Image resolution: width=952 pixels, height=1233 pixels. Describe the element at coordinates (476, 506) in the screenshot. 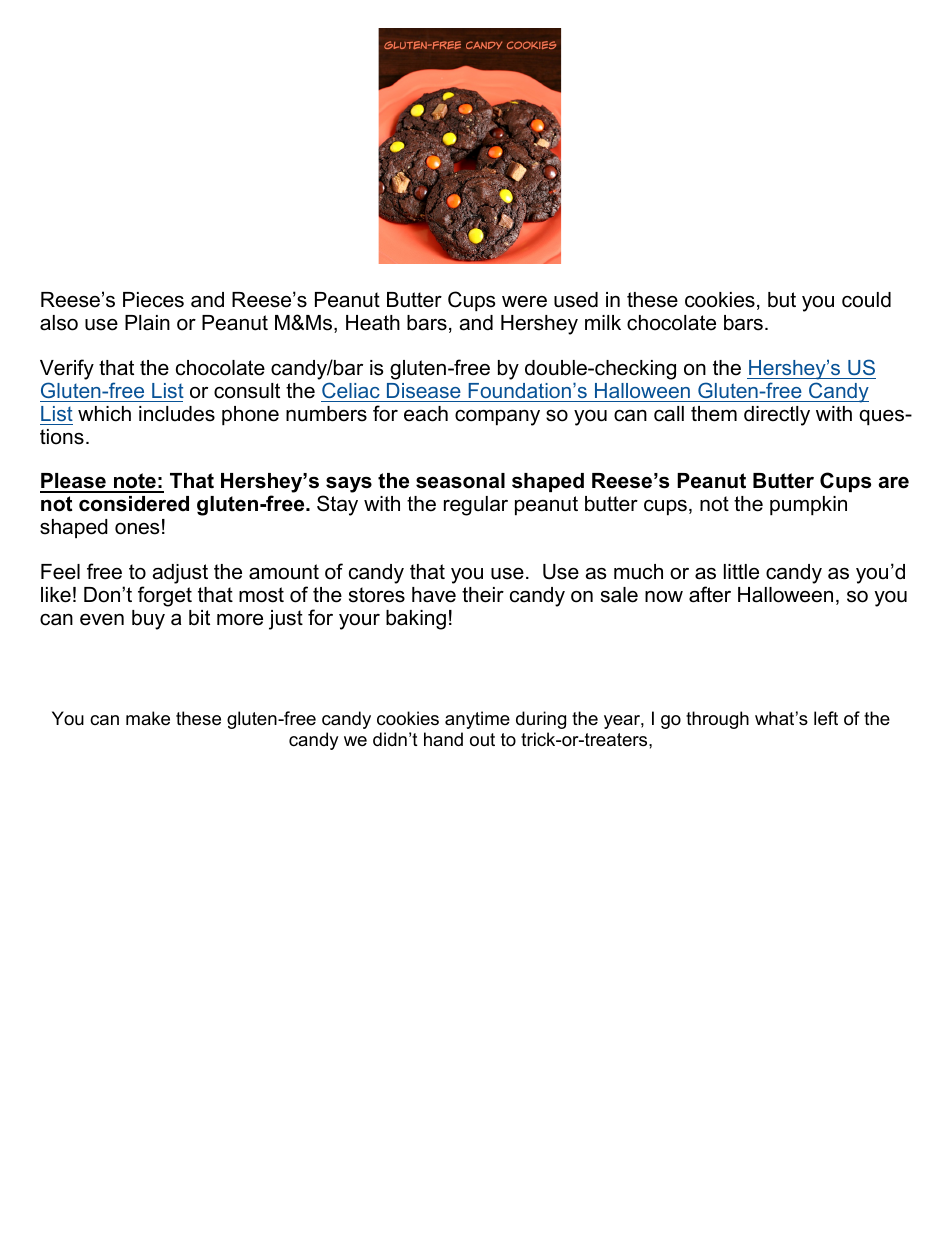

I see `regular` at that location.
